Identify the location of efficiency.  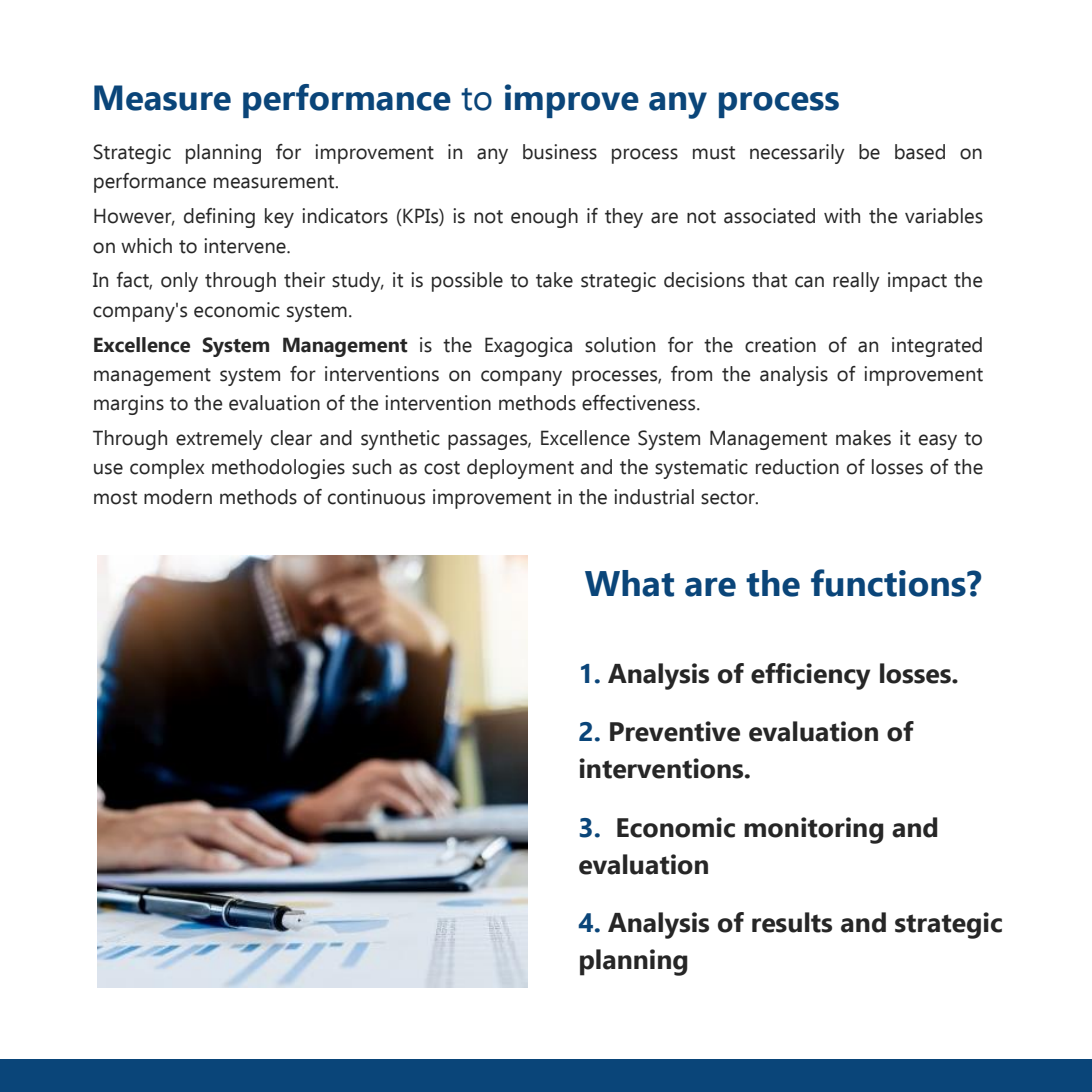
(811, 676).
